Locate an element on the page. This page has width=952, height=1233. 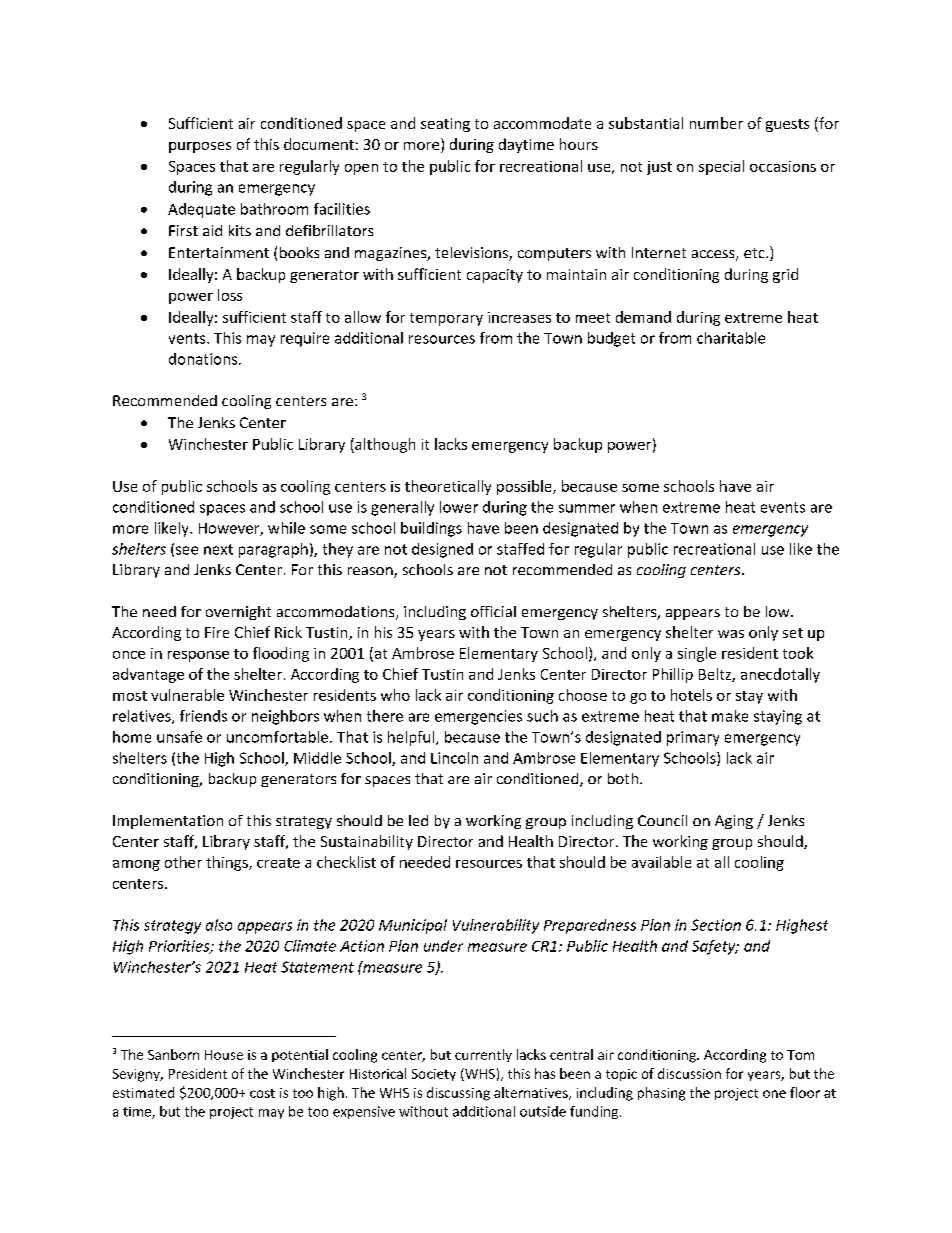
theoretically is located at coordinates (448, 487).
